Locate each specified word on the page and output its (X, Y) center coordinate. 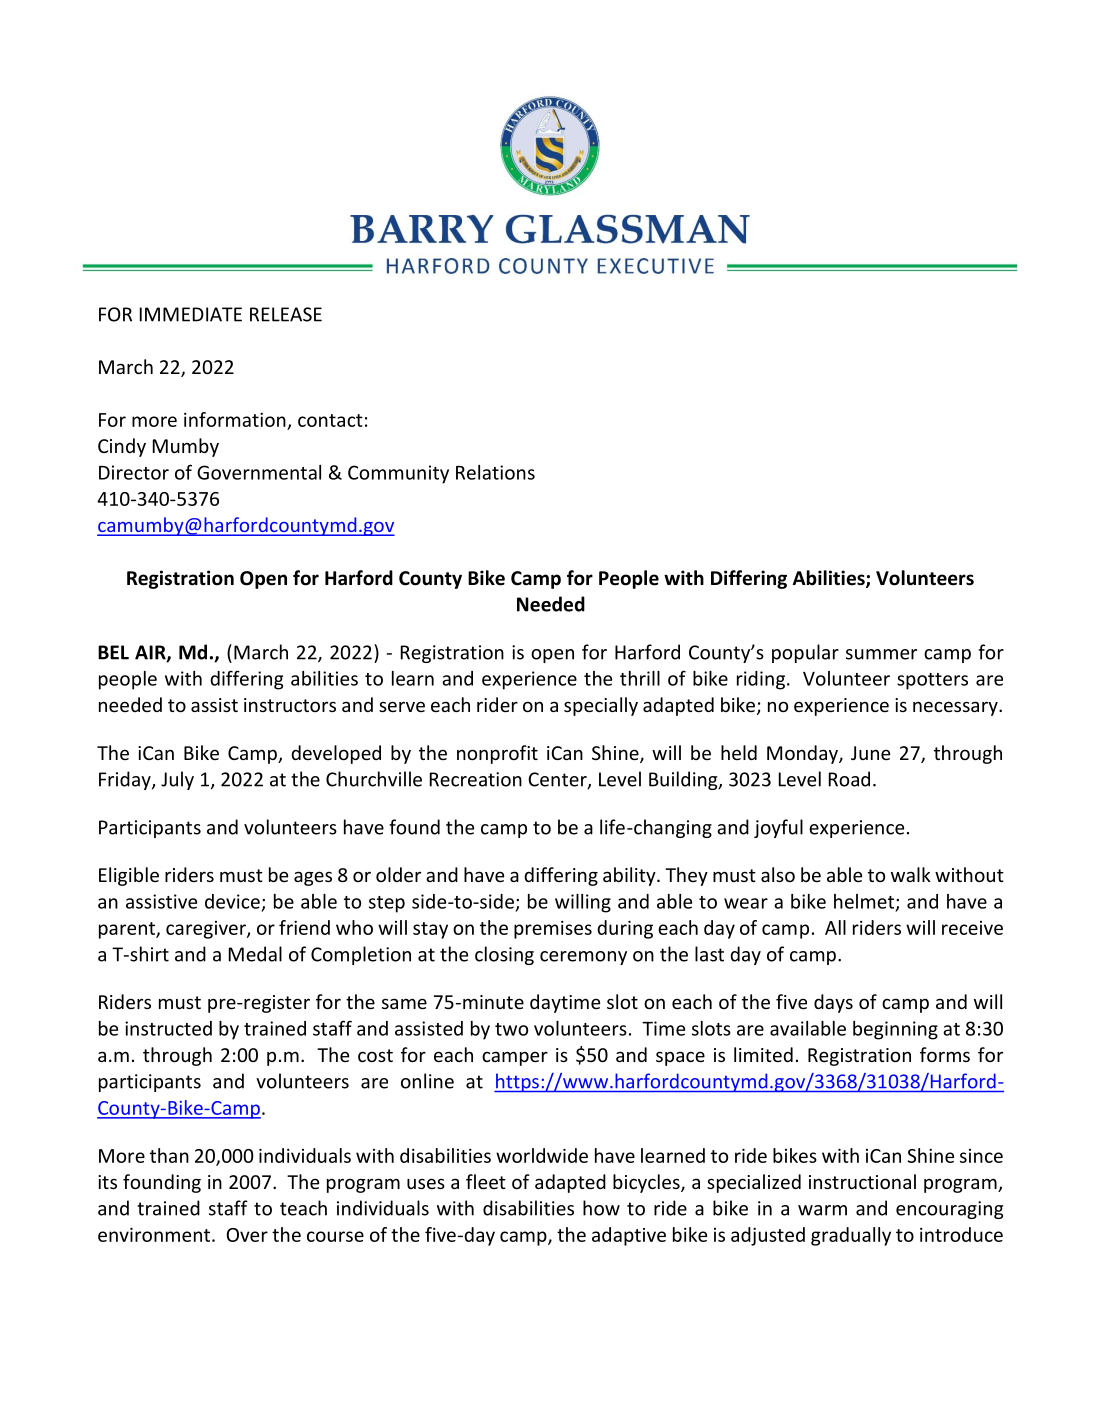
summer (881, 654)
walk (911, 874)
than (169, 1155)
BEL (113, 652)
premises (553, 930)
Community (398, 474)
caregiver (207, 930)
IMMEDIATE (191, 314)
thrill (640, 678)
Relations (495, 472)
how (601, 1208)
